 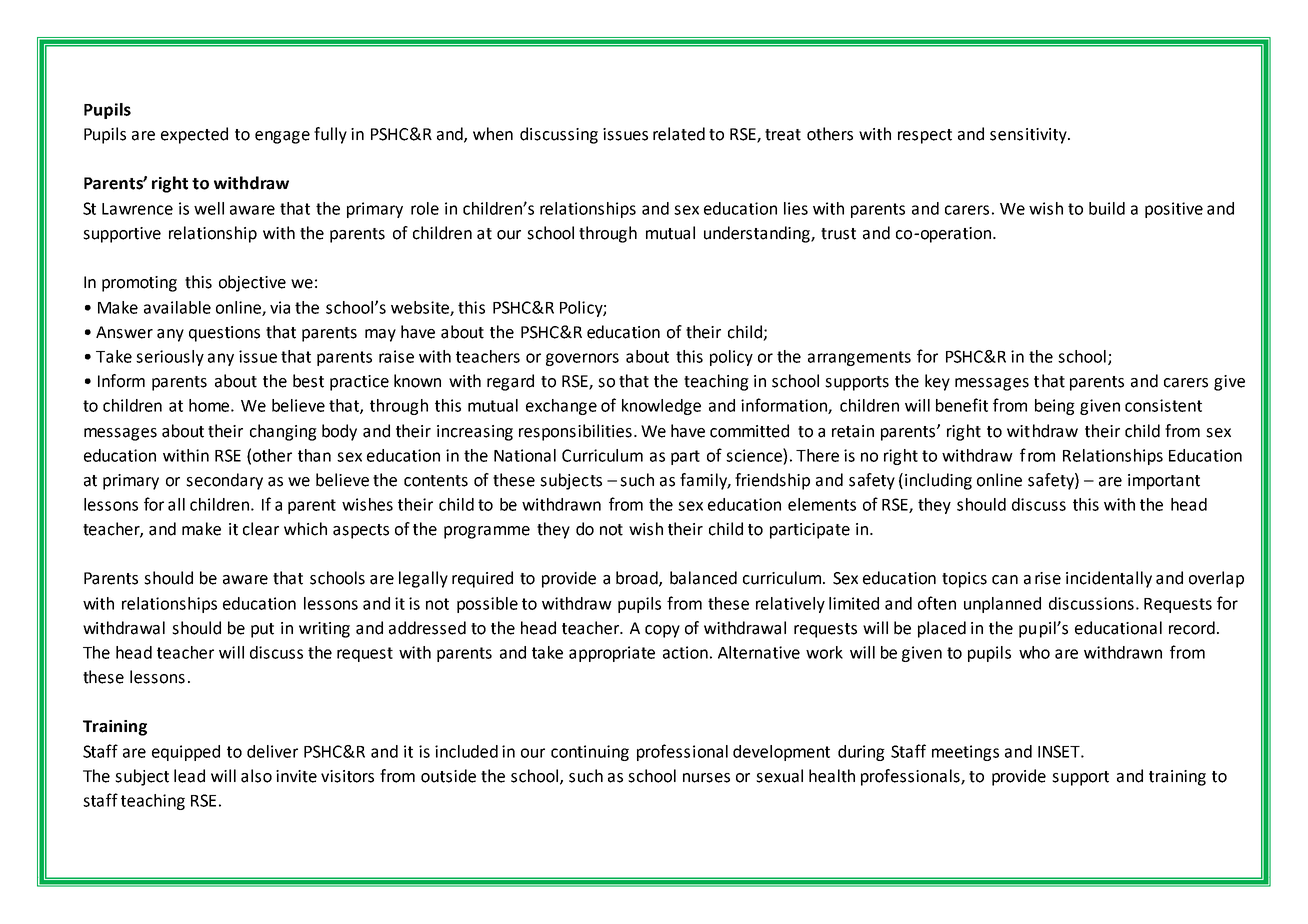 I want to click on meetings, so click(x=965, y=753).
